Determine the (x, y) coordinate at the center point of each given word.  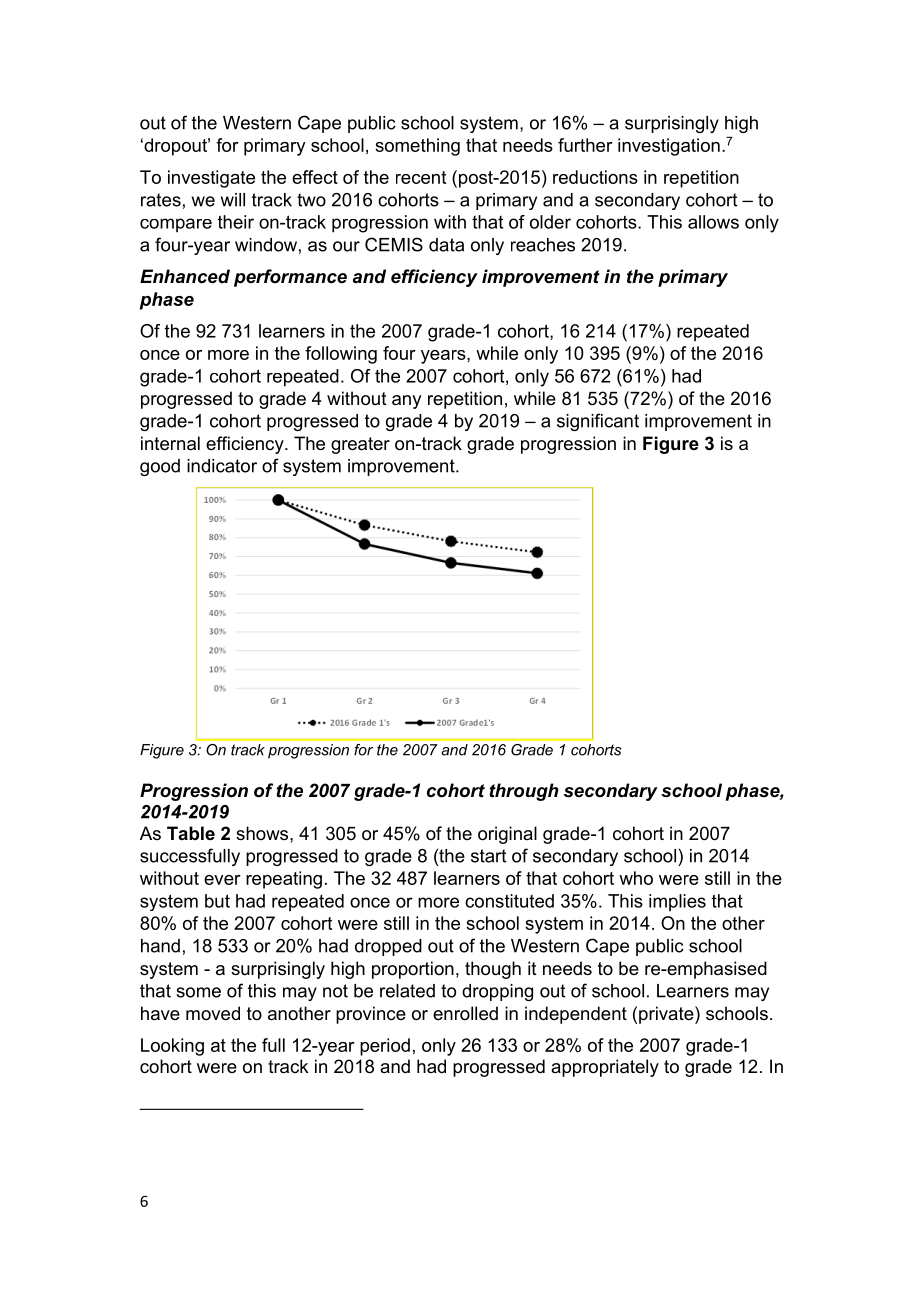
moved (213, 1013)
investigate (211, 179)
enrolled (465, 1013)
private (667, 1015)
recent (421, 177)
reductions (595, 177)
